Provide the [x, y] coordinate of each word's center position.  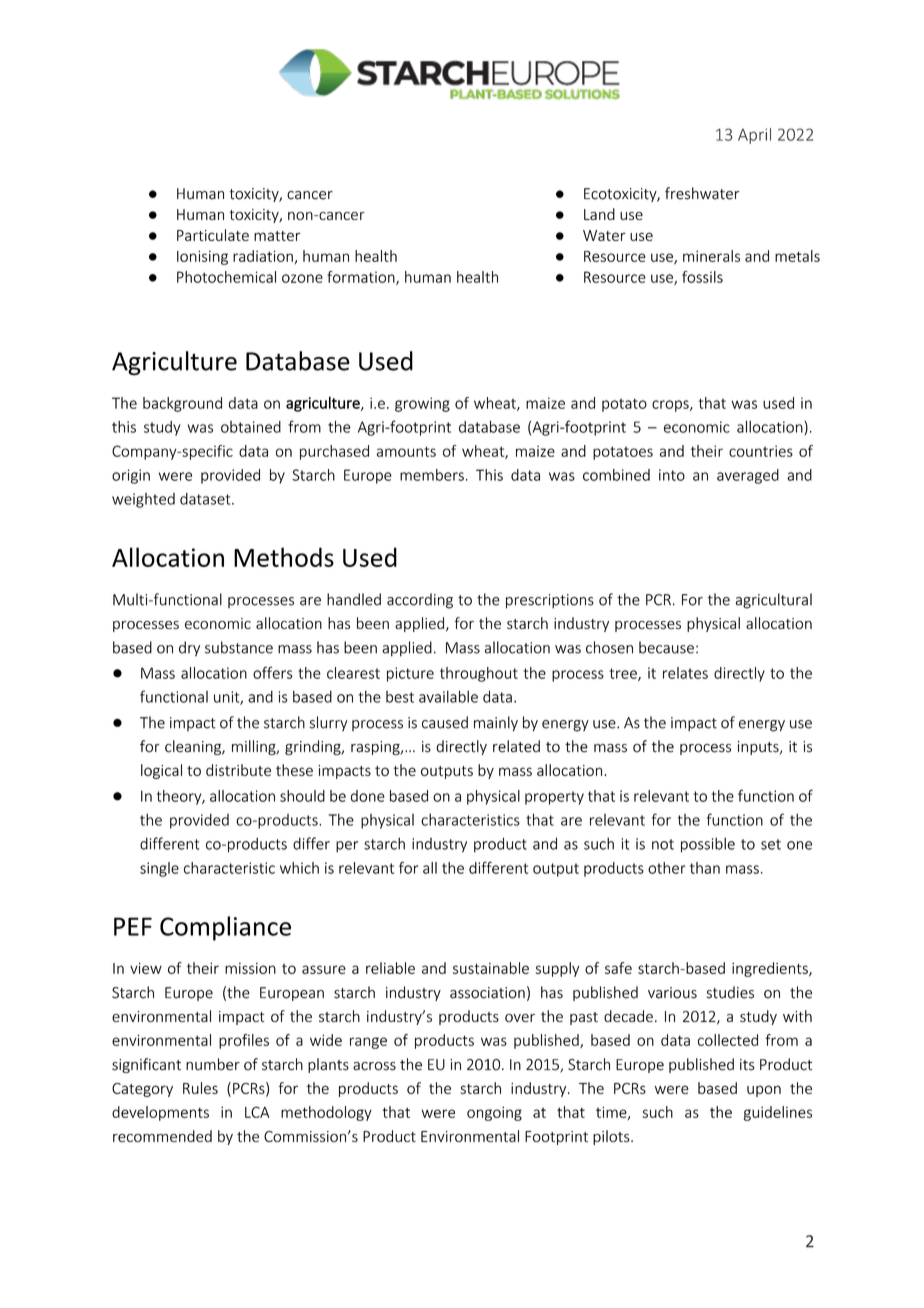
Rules [200, 1088]
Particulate [213, 235]
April [754, 136]
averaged [748, 476]
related [516, 746]
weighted [143, 500]
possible [708, 845]
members [432, 475]
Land [599, 214]
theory [180, 797]
